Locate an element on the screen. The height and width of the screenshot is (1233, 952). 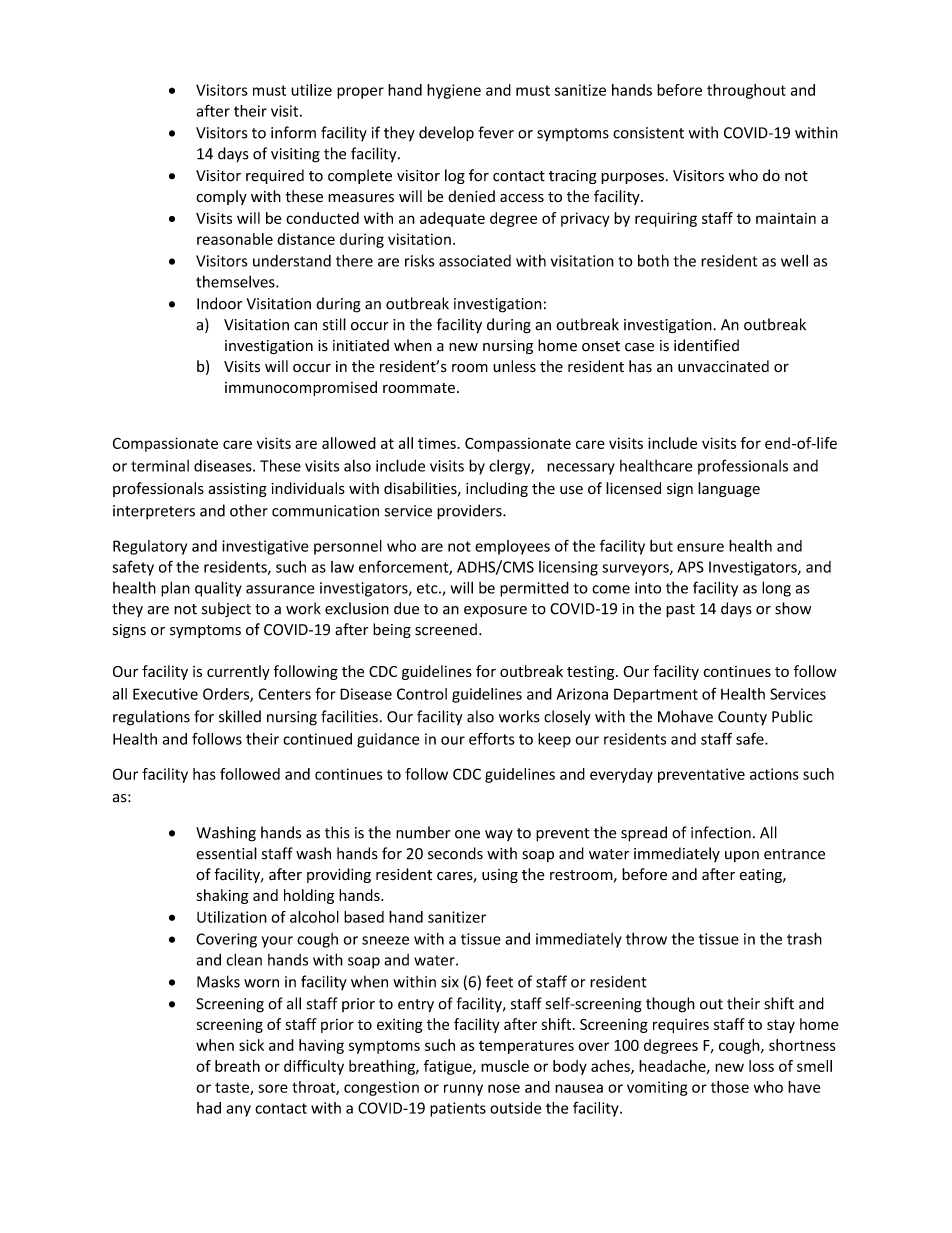
exposure is located at coordinates (495, 611).
